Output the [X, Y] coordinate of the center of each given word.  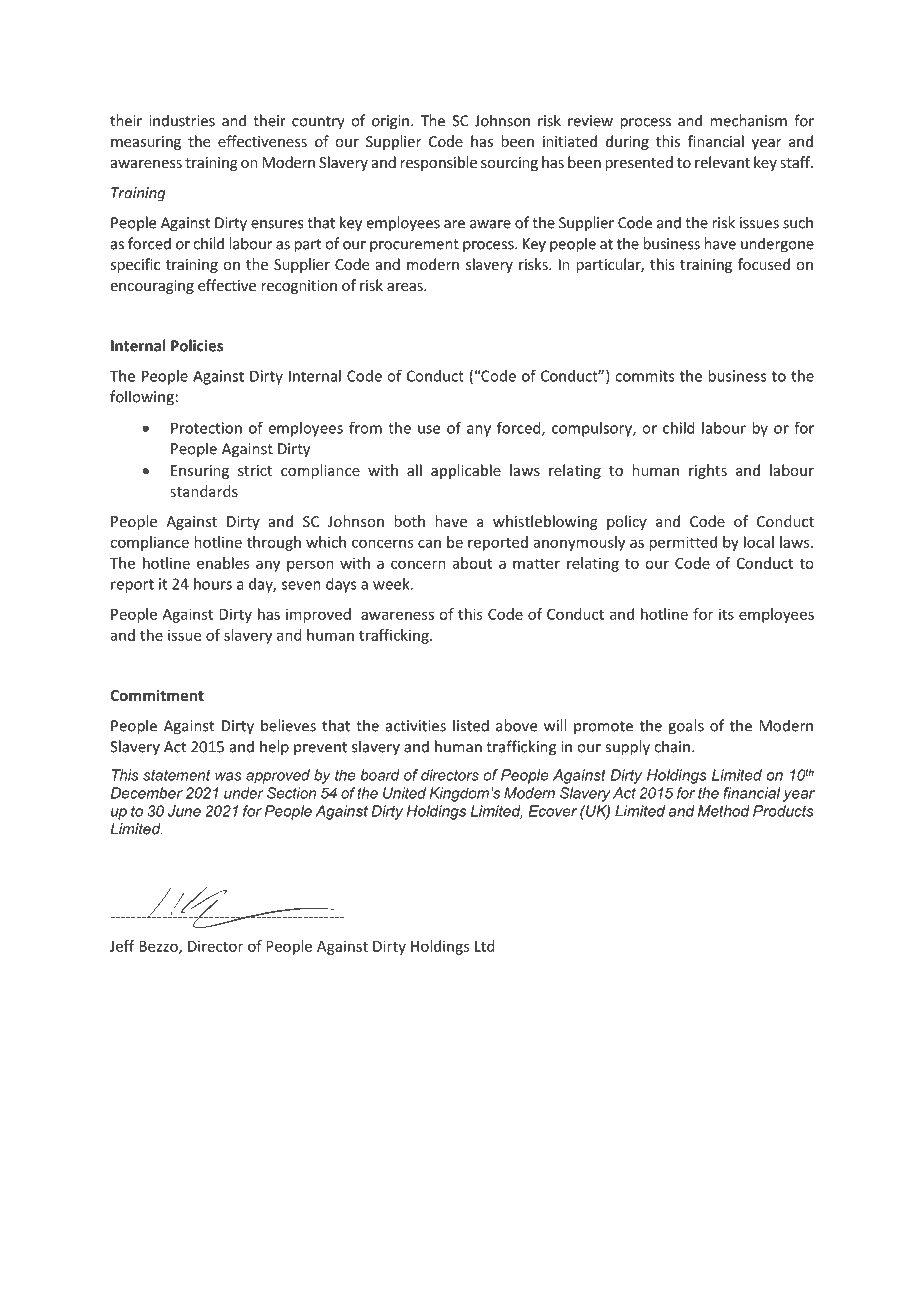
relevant [722, 162]
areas [406, 287]
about [472, 563]
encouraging [152, 287]
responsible [438, 163]
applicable [466, 471]
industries [182, 120]
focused [764, 264]
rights [708, 471]
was [228, 776]
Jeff [122, 946]
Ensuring [200, 472]
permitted [683, 543]
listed [471, 725]
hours [213, 584]
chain [672, 746]
